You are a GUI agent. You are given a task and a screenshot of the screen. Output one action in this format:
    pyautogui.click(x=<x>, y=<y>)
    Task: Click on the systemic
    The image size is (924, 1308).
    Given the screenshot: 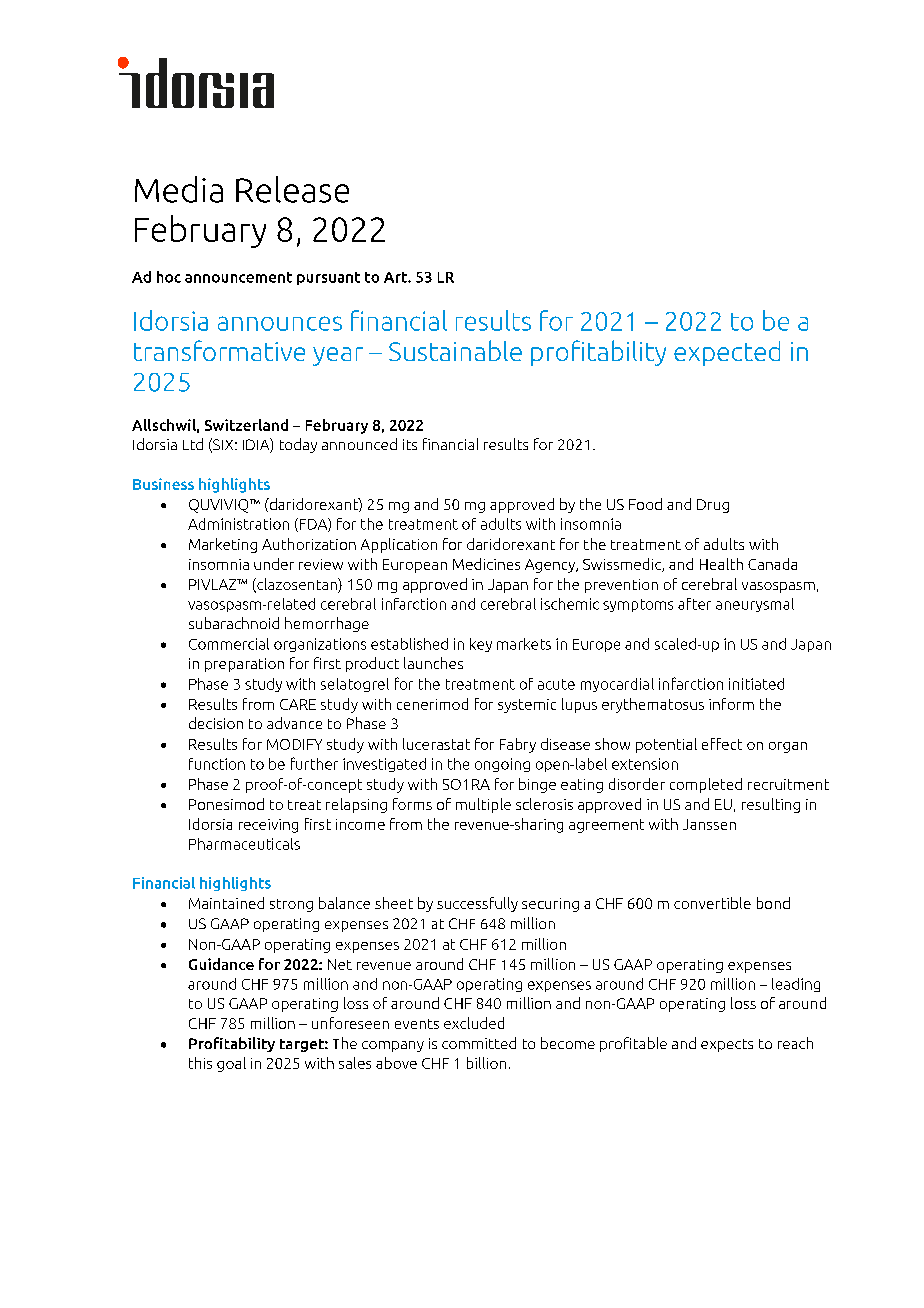 What is the action you would take?
    pyautogui.click(x=527, y=706)
